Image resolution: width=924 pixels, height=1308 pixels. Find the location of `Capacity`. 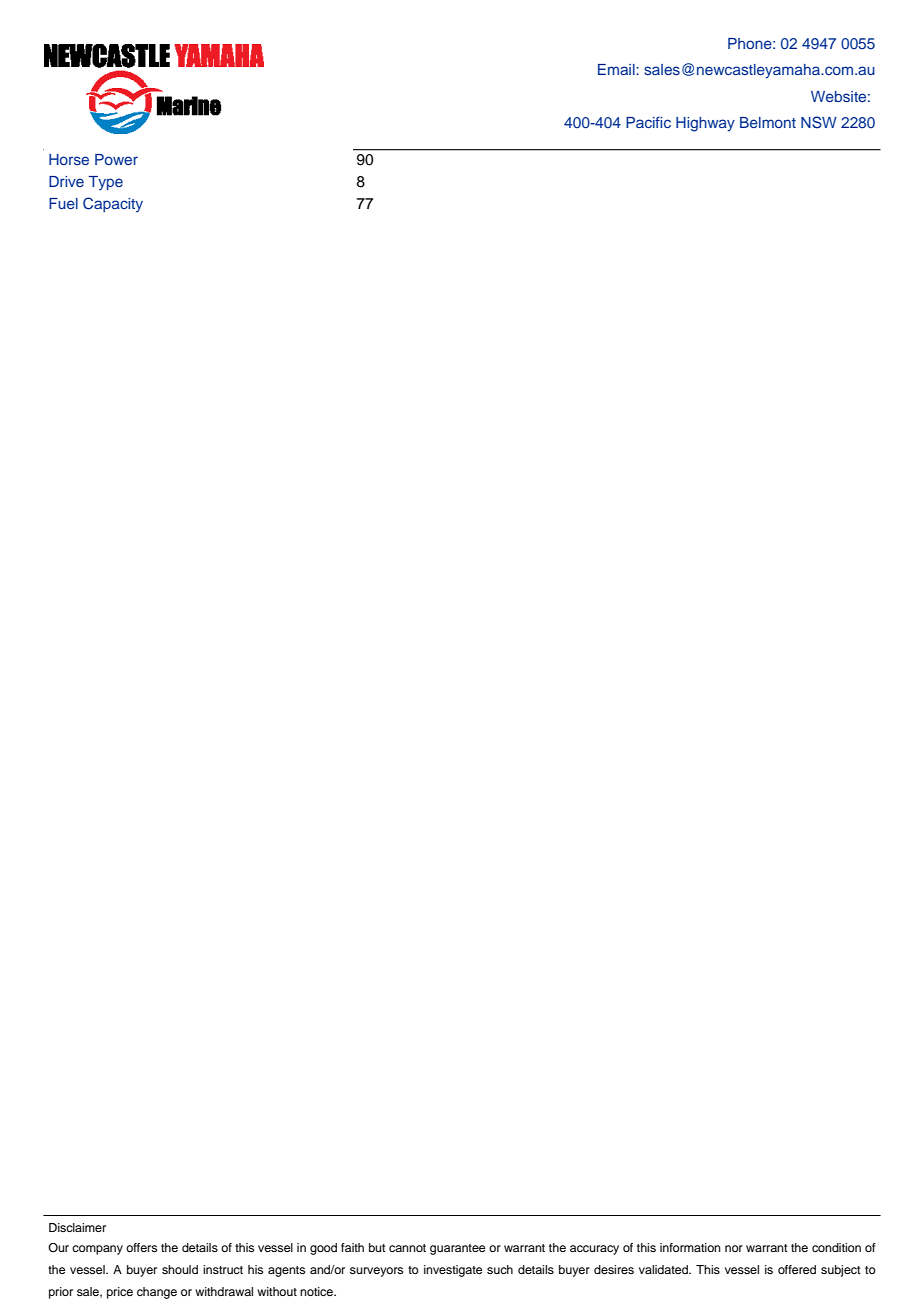

Capacity is located at coordinates (113, 204).
